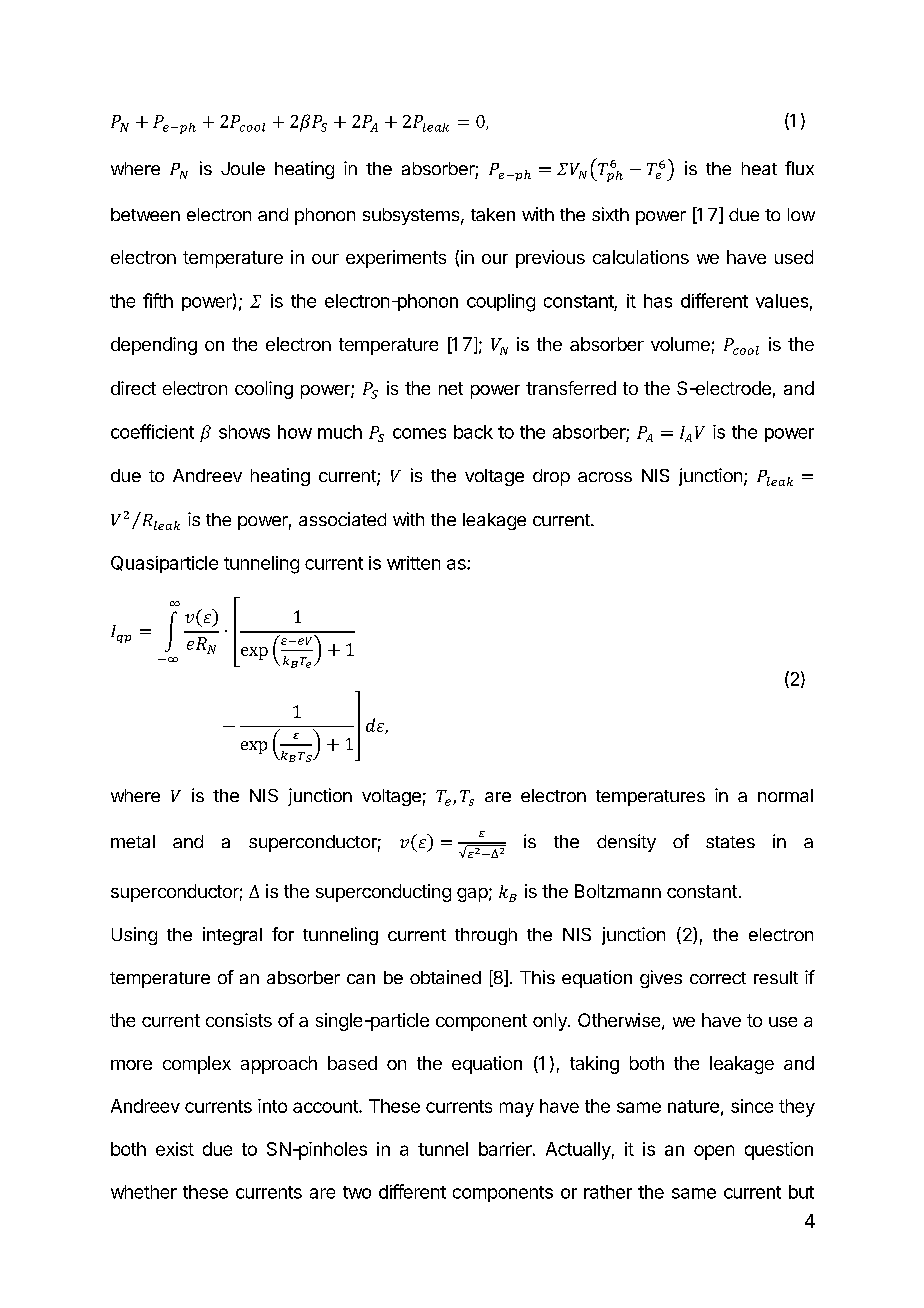 This document has width=924, height=1308. What do you see at coordinates (175, 1149) in the document?
I see `exist` at bounding box center [175, 1149].
